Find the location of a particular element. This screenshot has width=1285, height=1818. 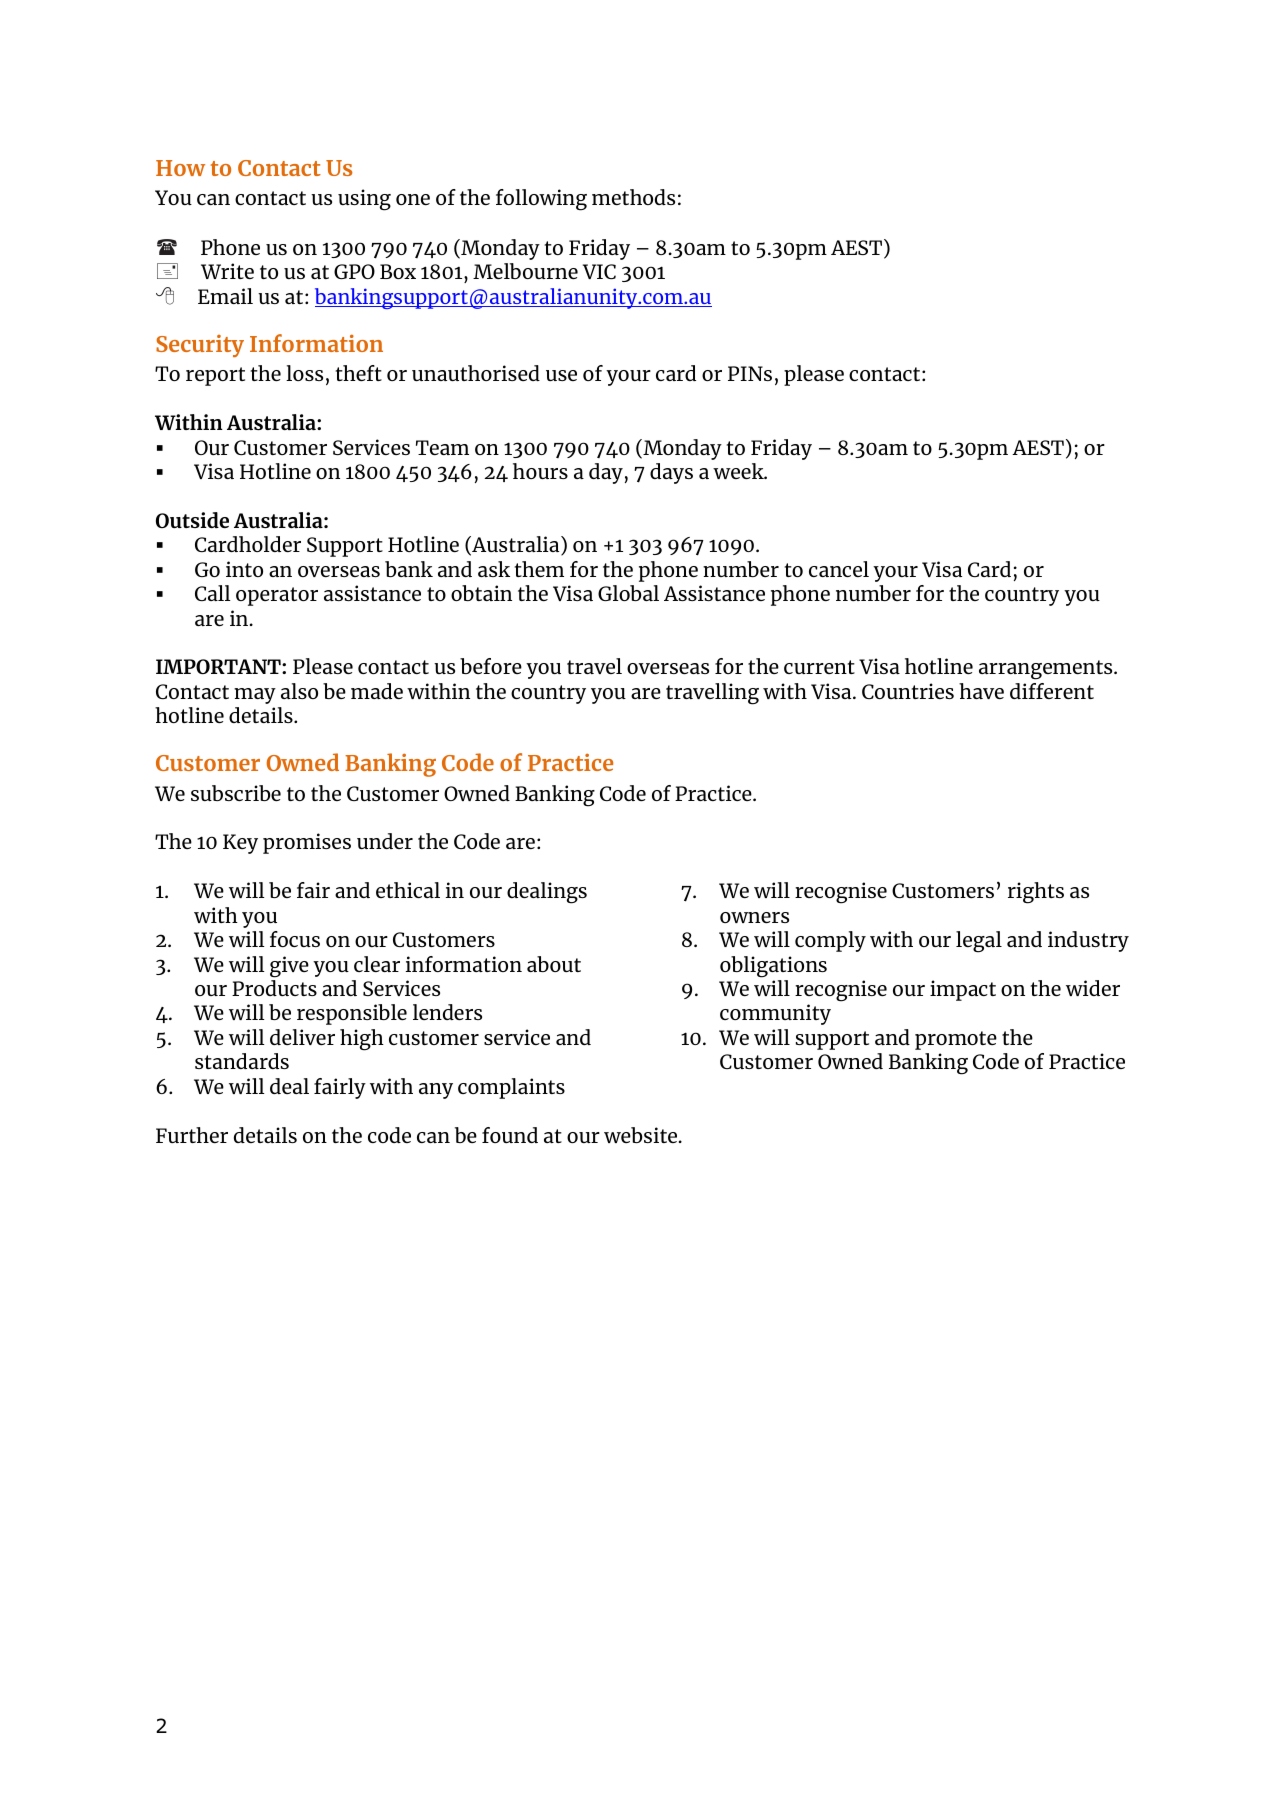

before is located at coordinates (491, 666).
